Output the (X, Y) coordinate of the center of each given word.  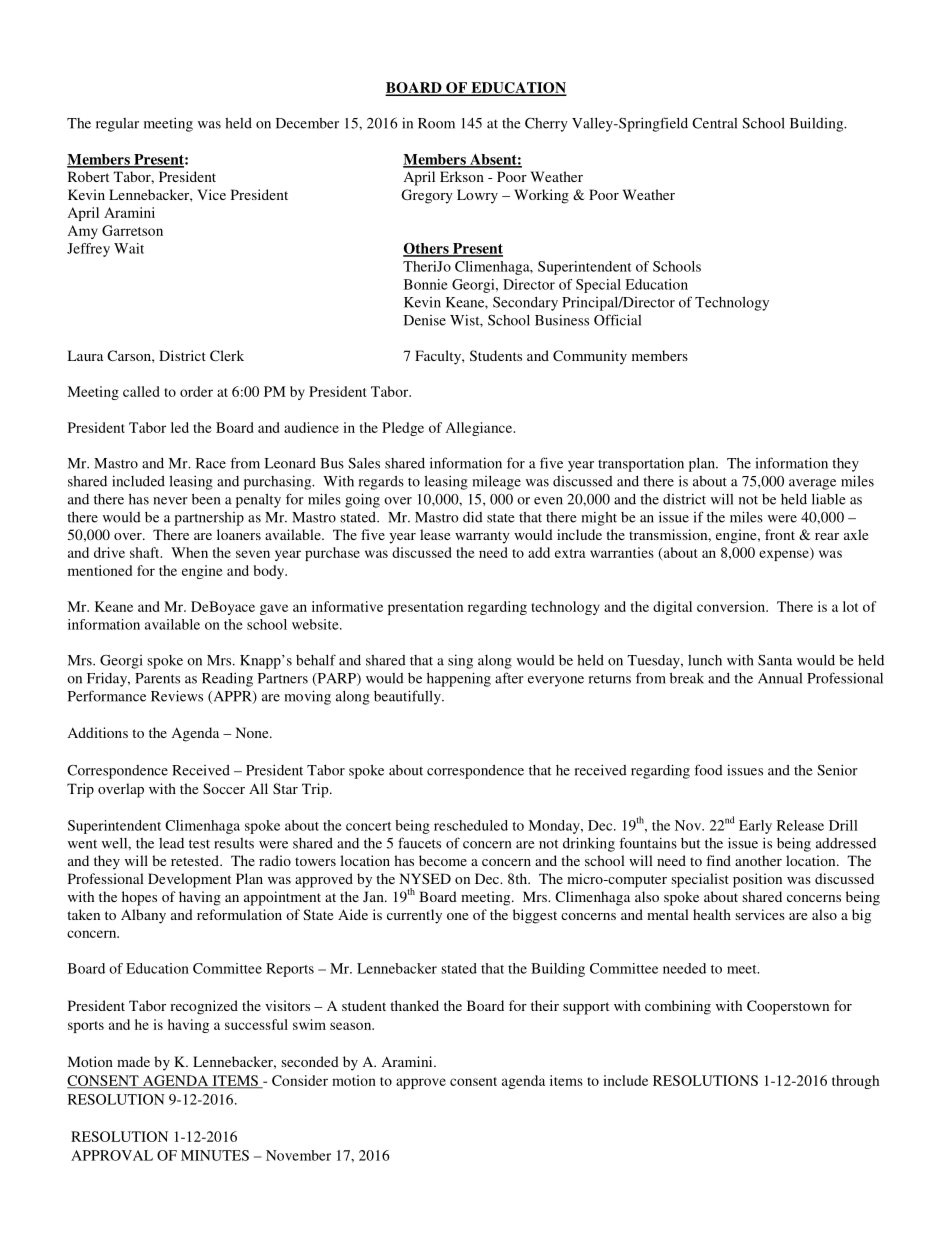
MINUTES (215, 1155)
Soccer (224, 788)
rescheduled (471, 825)
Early (755, 827)
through (855, 1082)
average (812, 484)
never (170, 501)
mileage (496, 483)
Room (436, 123)
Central (714, 123)
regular (117, 125)
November (298, 1155)
